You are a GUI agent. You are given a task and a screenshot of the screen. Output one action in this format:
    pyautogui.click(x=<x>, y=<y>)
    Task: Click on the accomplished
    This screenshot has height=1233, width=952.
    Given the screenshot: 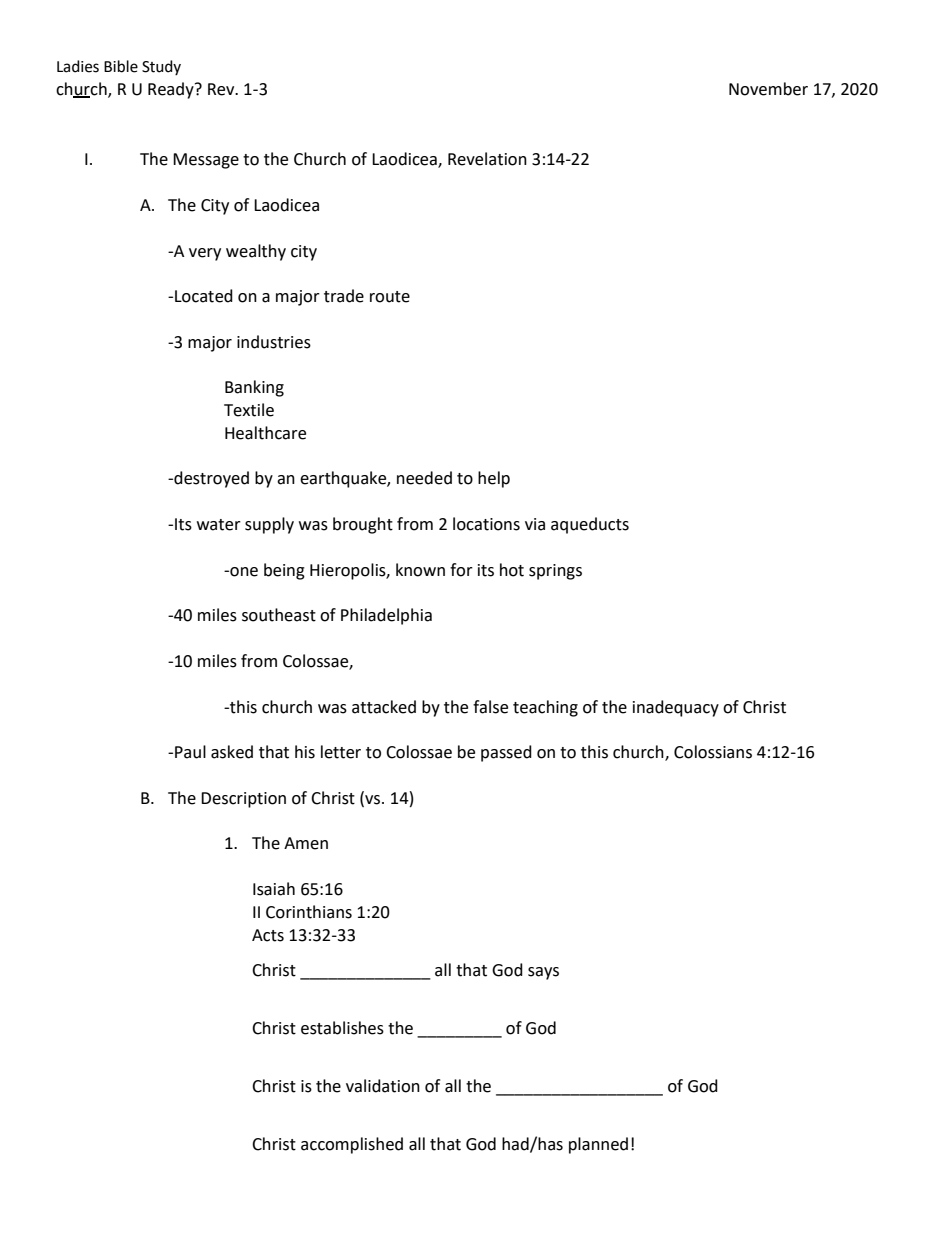 What is the action you would take?
    pyautogui.click(x=352, y=1145)
